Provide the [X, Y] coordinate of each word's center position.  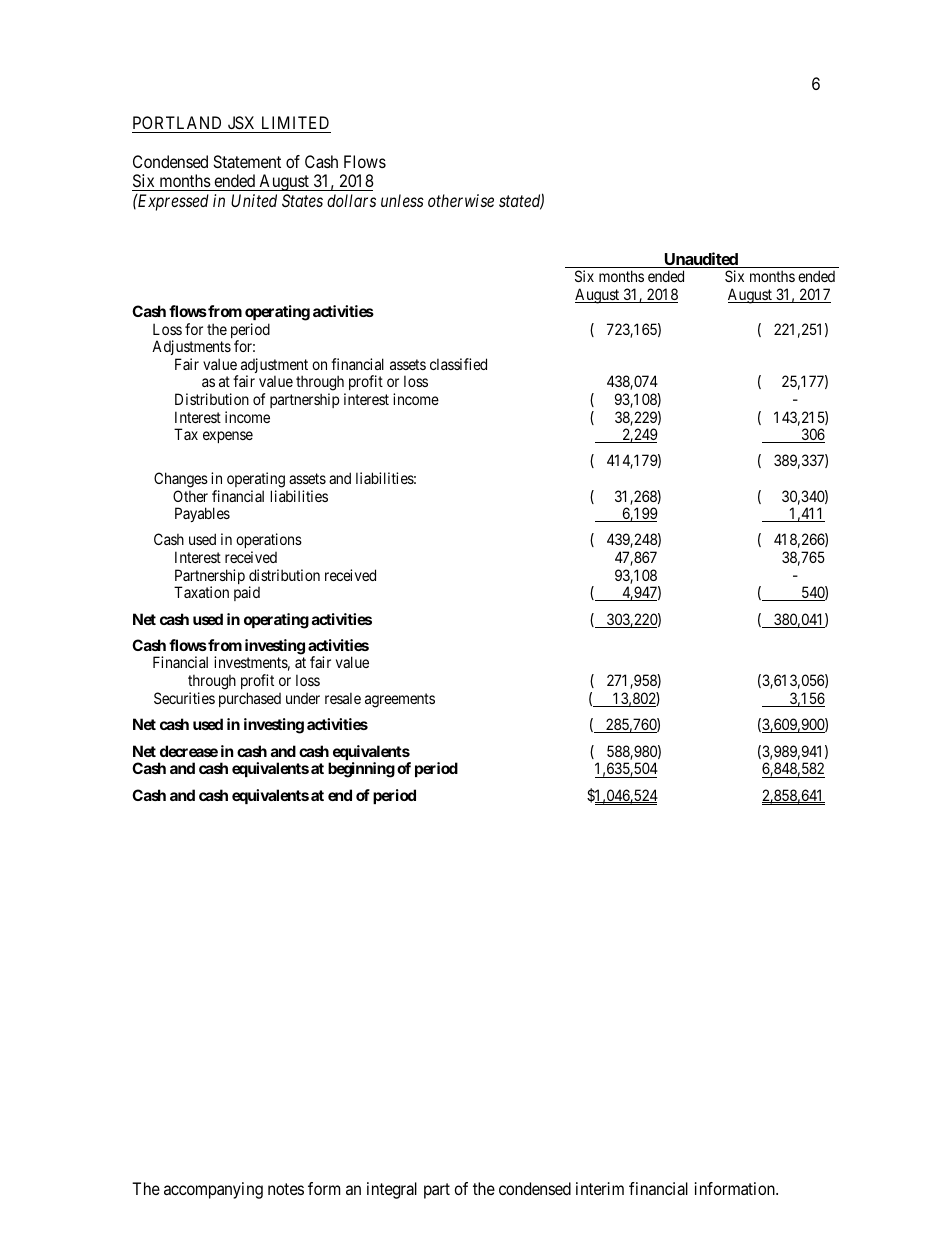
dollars [351, 200]
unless [402, 200]
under [303, 698]
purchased [250, 699]
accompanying [213, 1190]
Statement [247, 161]
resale [343, 698]
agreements [400, 700]
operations [269, 542]
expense [228, 437]
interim [600, 1188]
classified [458, 364]
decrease [189, 751]
